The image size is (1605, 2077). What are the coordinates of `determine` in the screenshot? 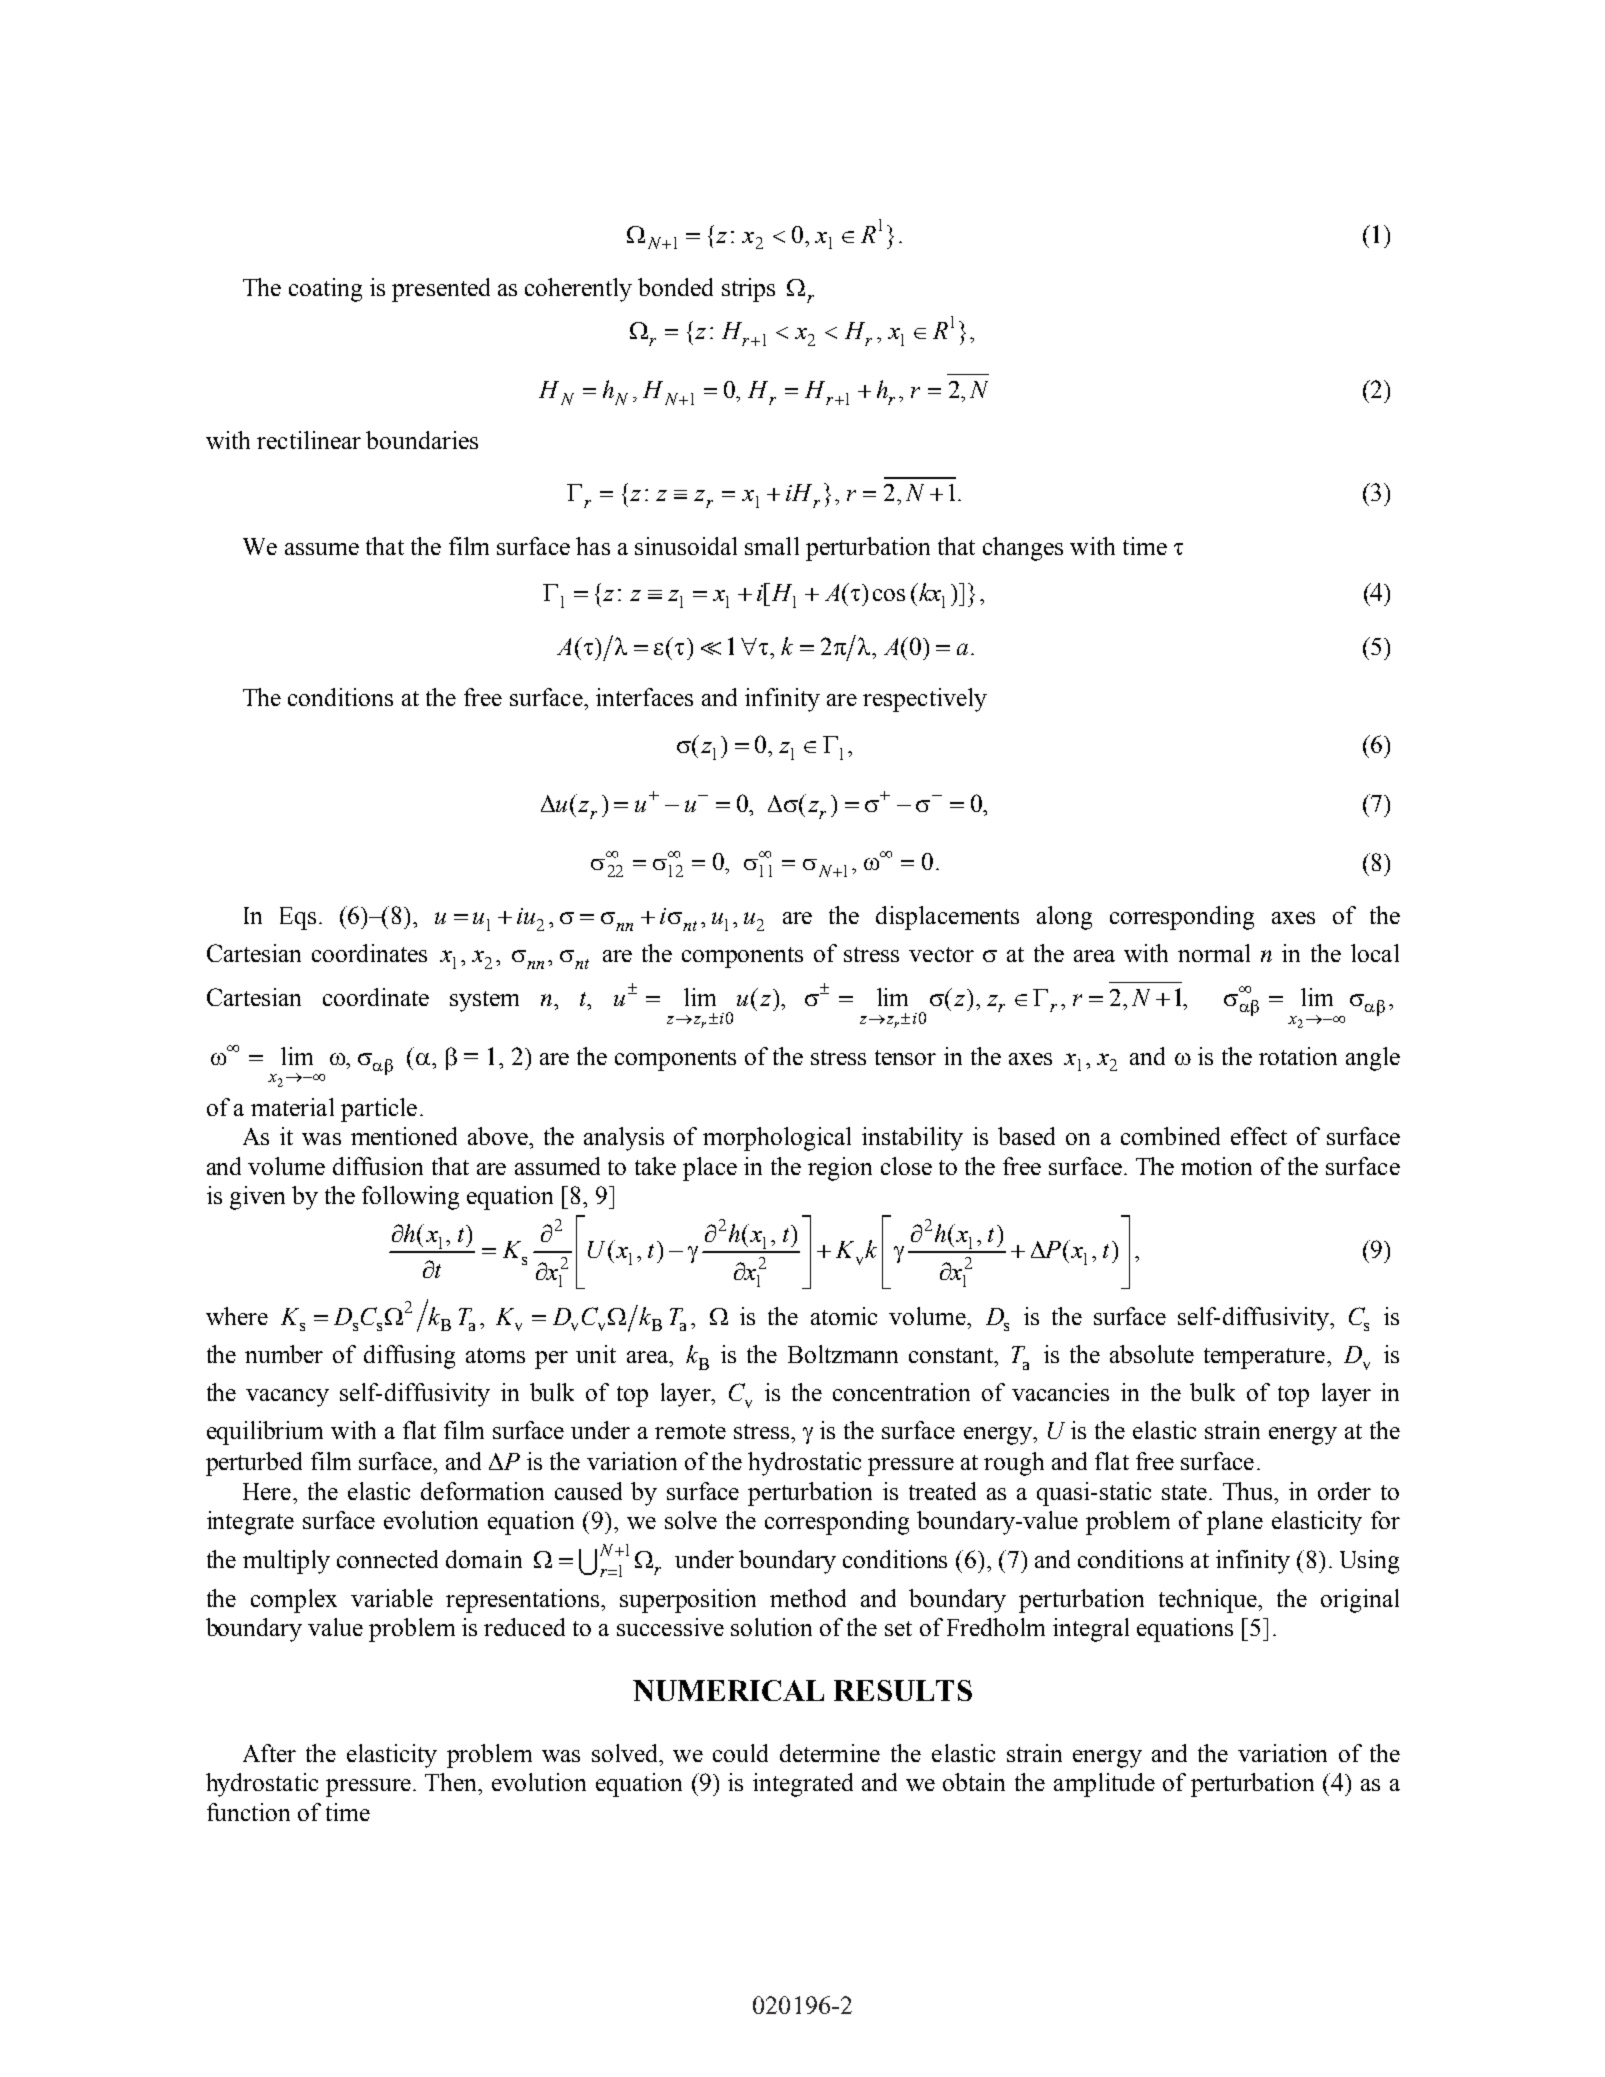 It's located at (830, 1753).
